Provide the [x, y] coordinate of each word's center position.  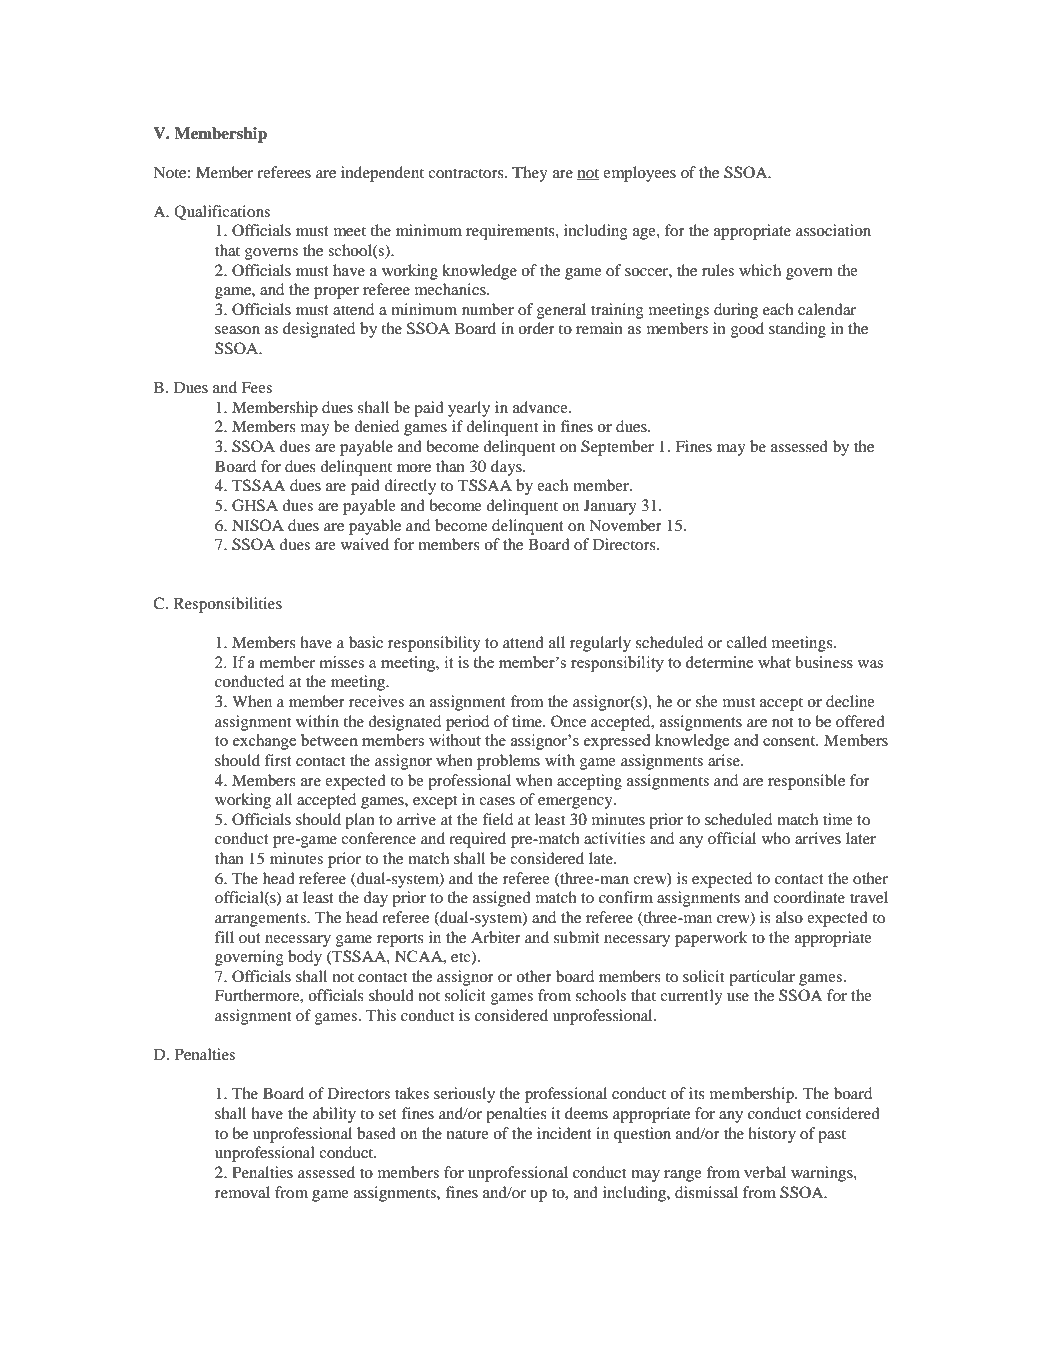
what [774, 662]
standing [797, 330]
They [530, 174]
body [305, 958]
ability [334, 1115]
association [833, 230]
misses [341, 662]
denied [376, 426]
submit [577, 937]
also [789, 917]
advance [541, 407]
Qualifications [222, 212]
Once [568, 721]
